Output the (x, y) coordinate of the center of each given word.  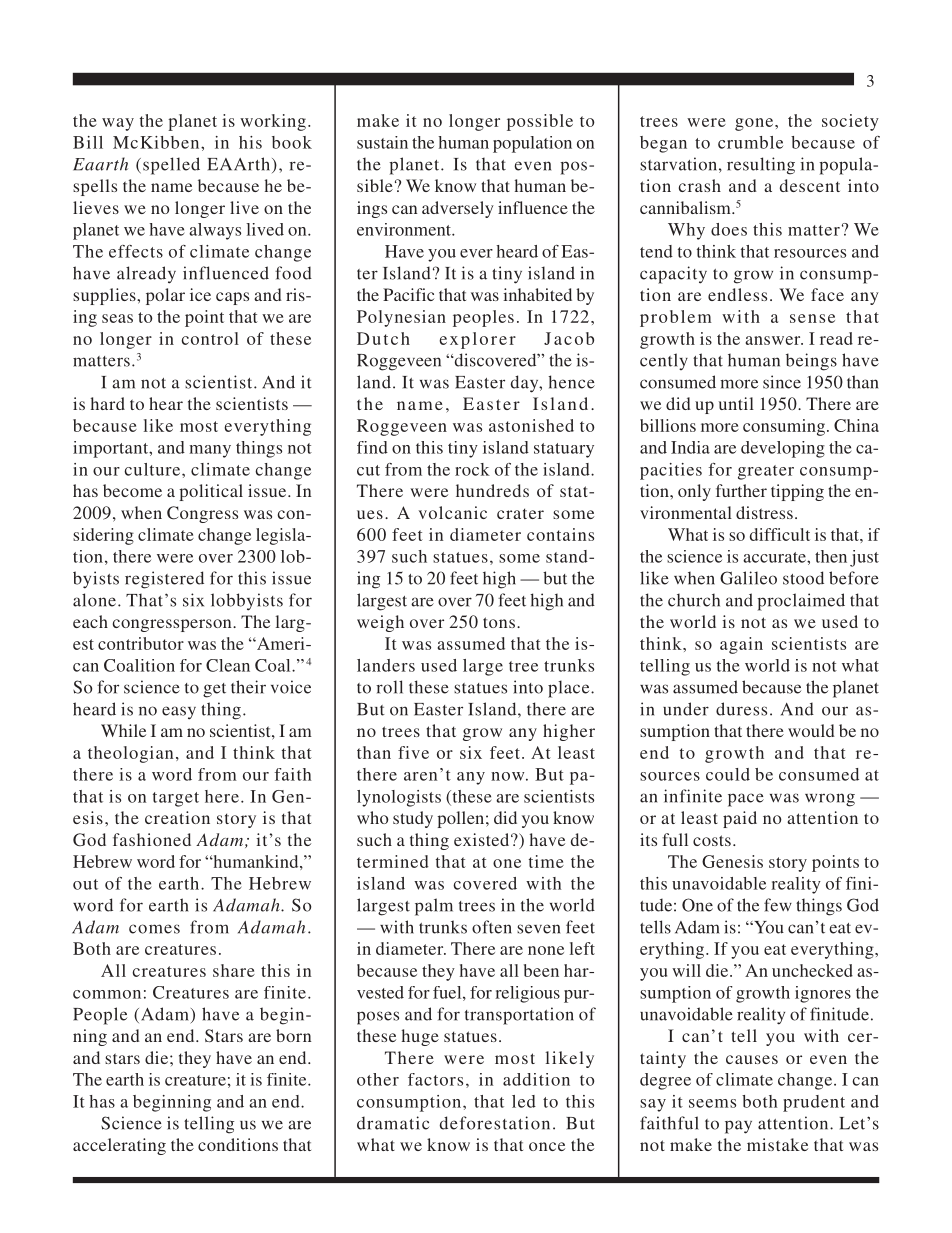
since (782, 382)
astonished (531, 425)
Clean (228, 665)
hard (108, 403)
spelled (171, 166)
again (741, 645)
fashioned (152, 839)
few (778, 905)
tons (499, 622)
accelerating (119, 1146)
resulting (761, 166)
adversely (458, 209)
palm (434, 907)
